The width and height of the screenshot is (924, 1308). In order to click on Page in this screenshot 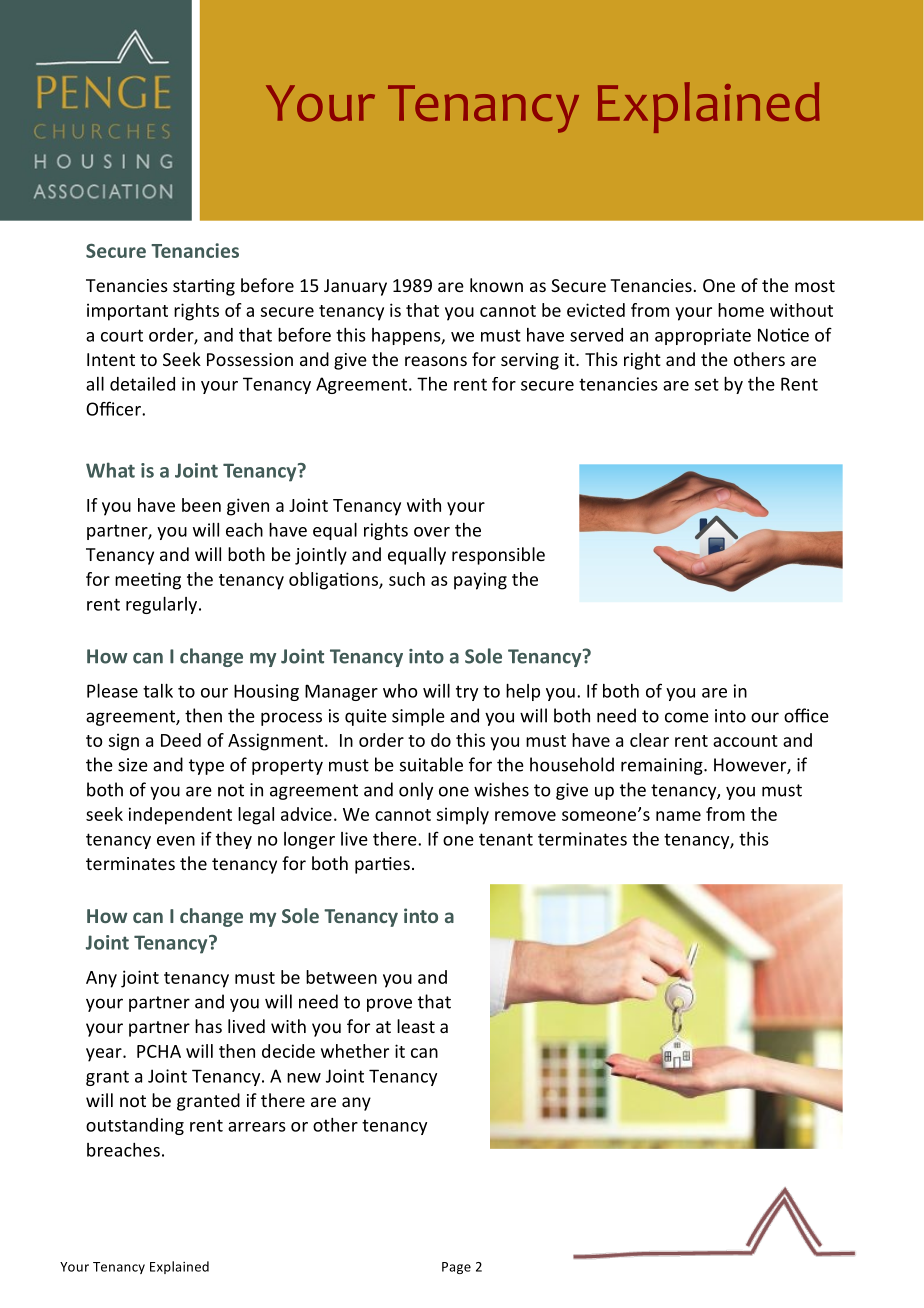, I will do `click(456, 1268)`.
